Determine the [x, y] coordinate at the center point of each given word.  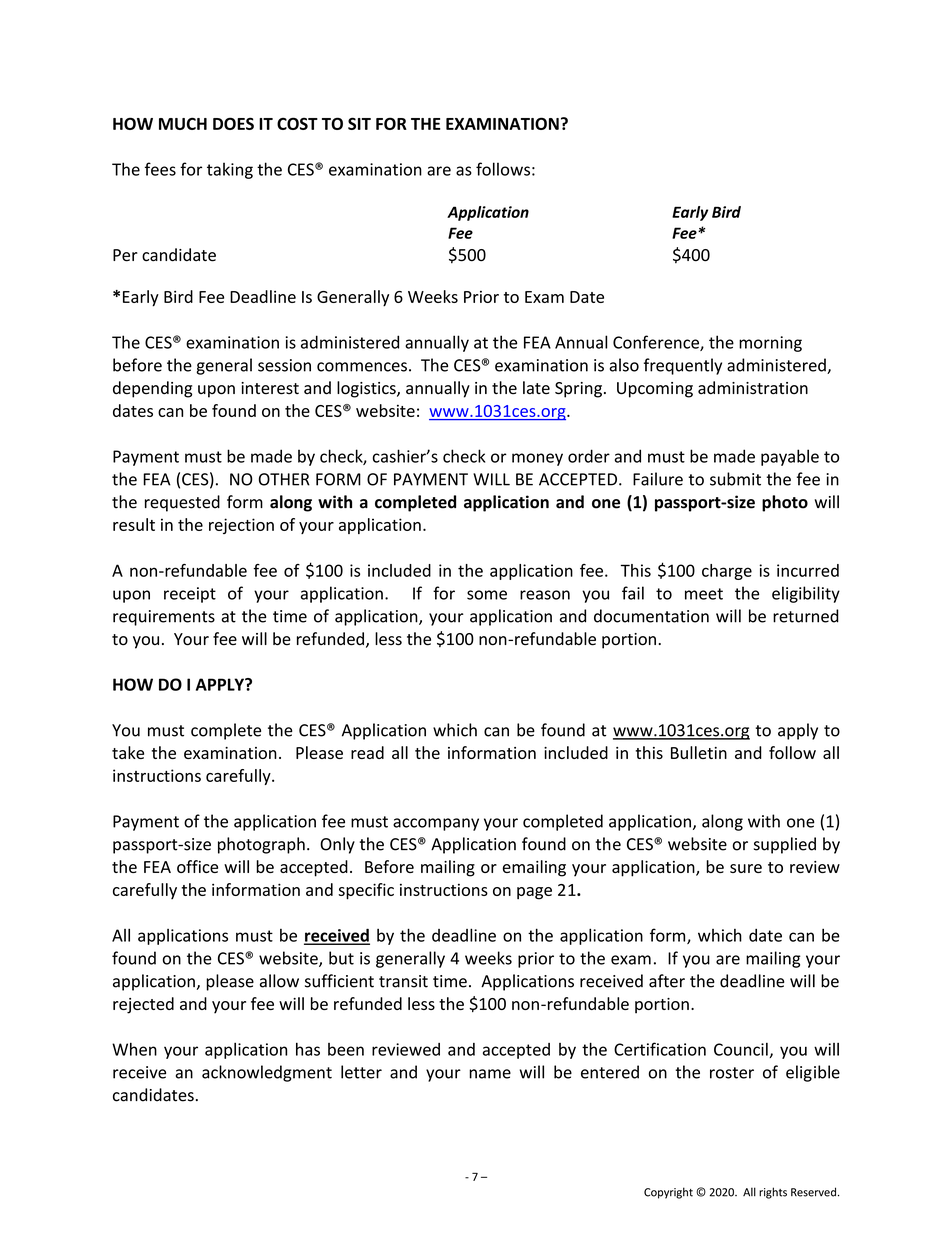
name [490, 1074]
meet [704, 594]
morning [770, 344]
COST [297, 123]
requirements [164, 618]
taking [230, 170]
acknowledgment [267, 1073]
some [487, 595]
